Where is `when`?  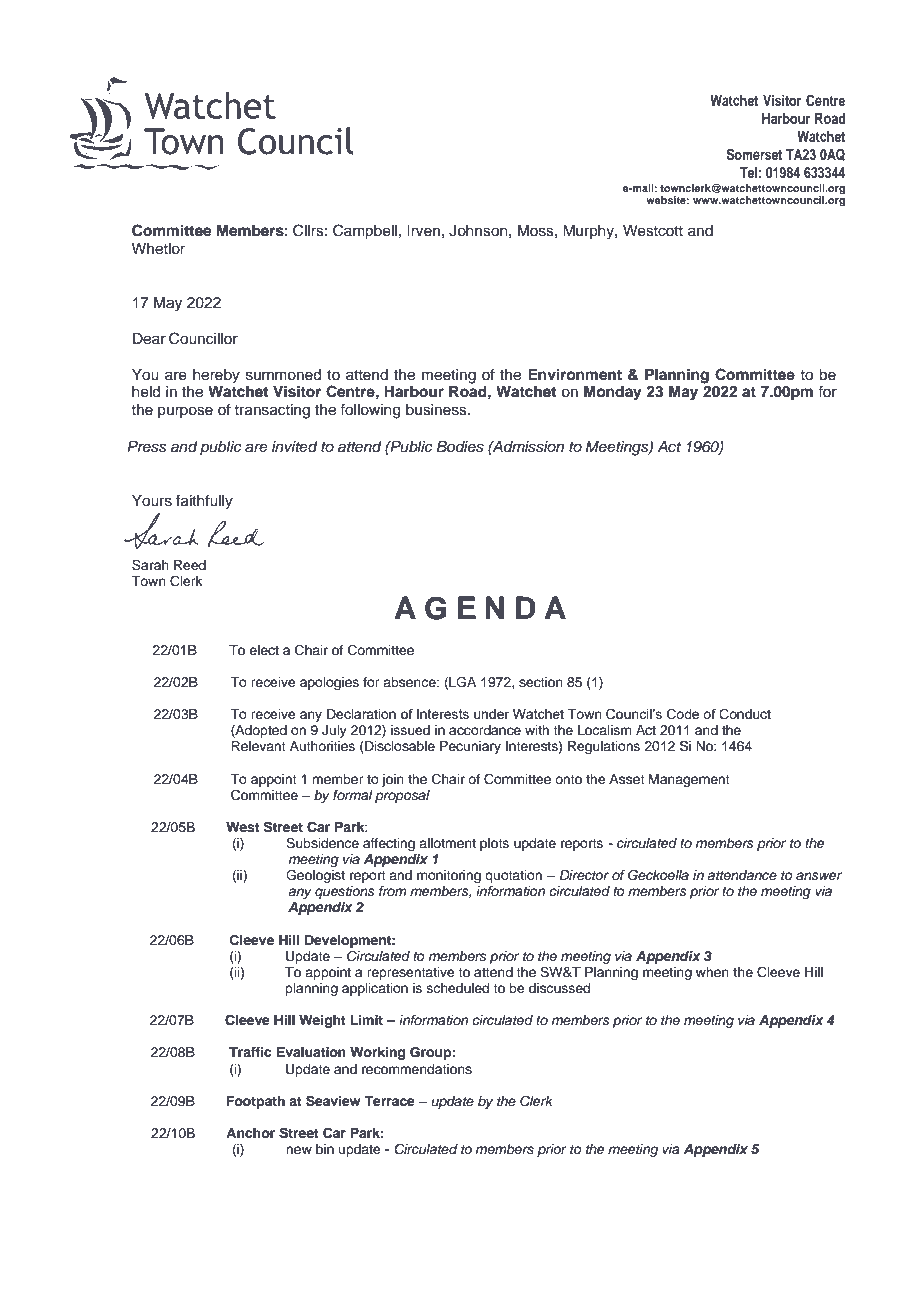
when is located at coordinates (712, 972).
